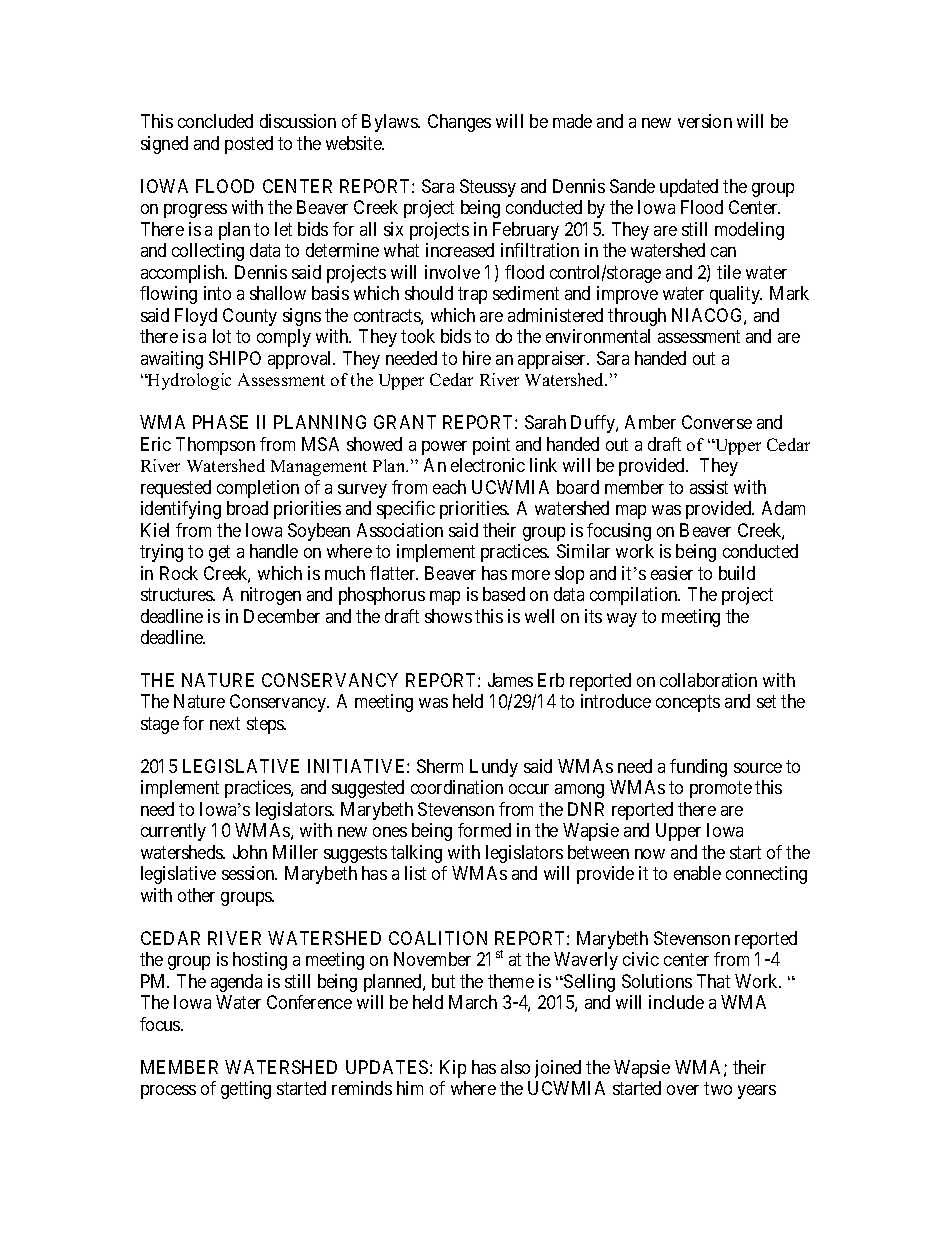  What do you see at coordinates (448, 616) in the image?
I see `shows` at bounding box center [448, 616].
